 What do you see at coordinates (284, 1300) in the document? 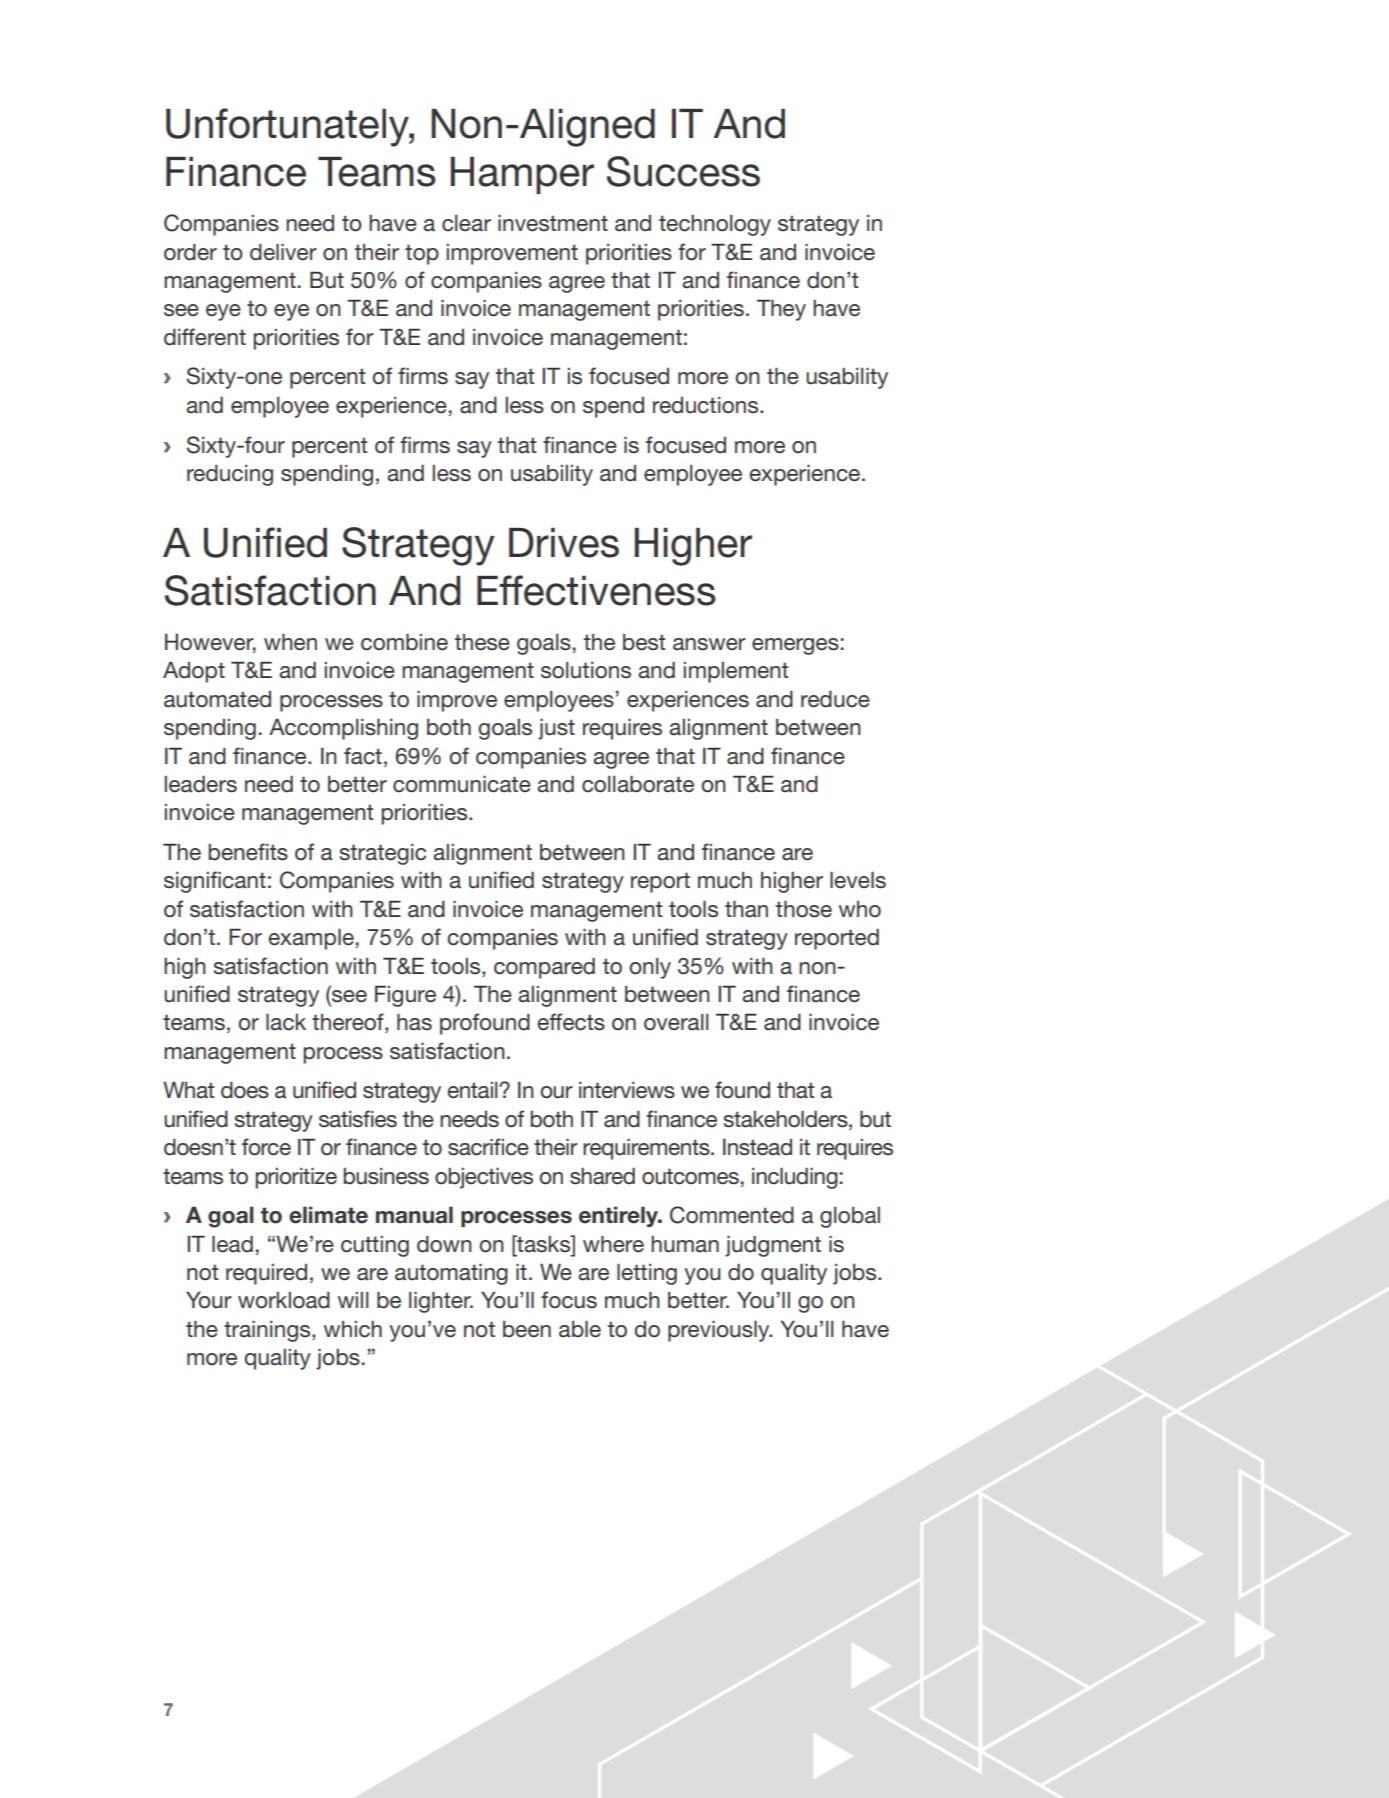
I see `workload` at bounding box center [284, 1300].
